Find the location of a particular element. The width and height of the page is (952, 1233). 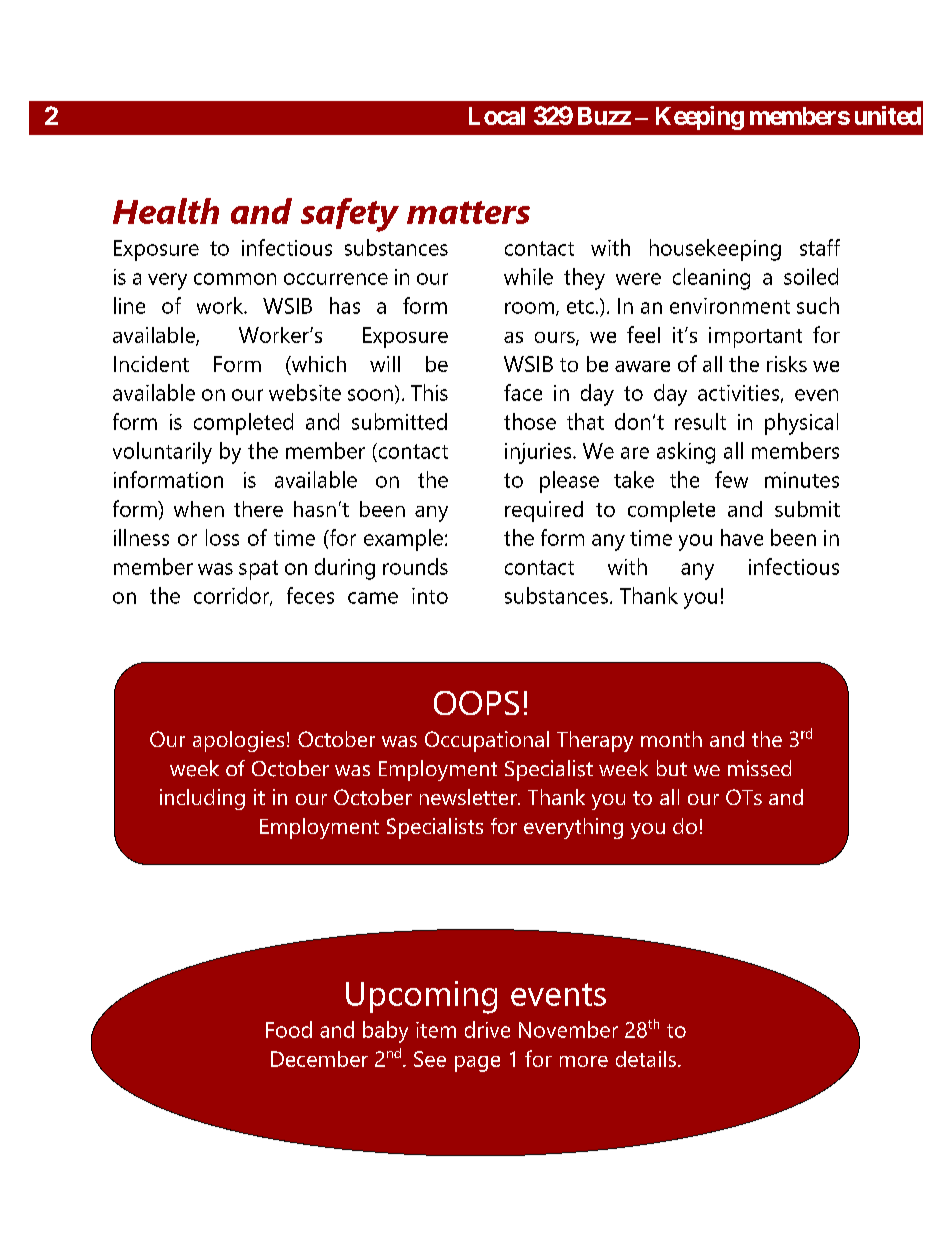

when is located at coordinates (199, 509).
